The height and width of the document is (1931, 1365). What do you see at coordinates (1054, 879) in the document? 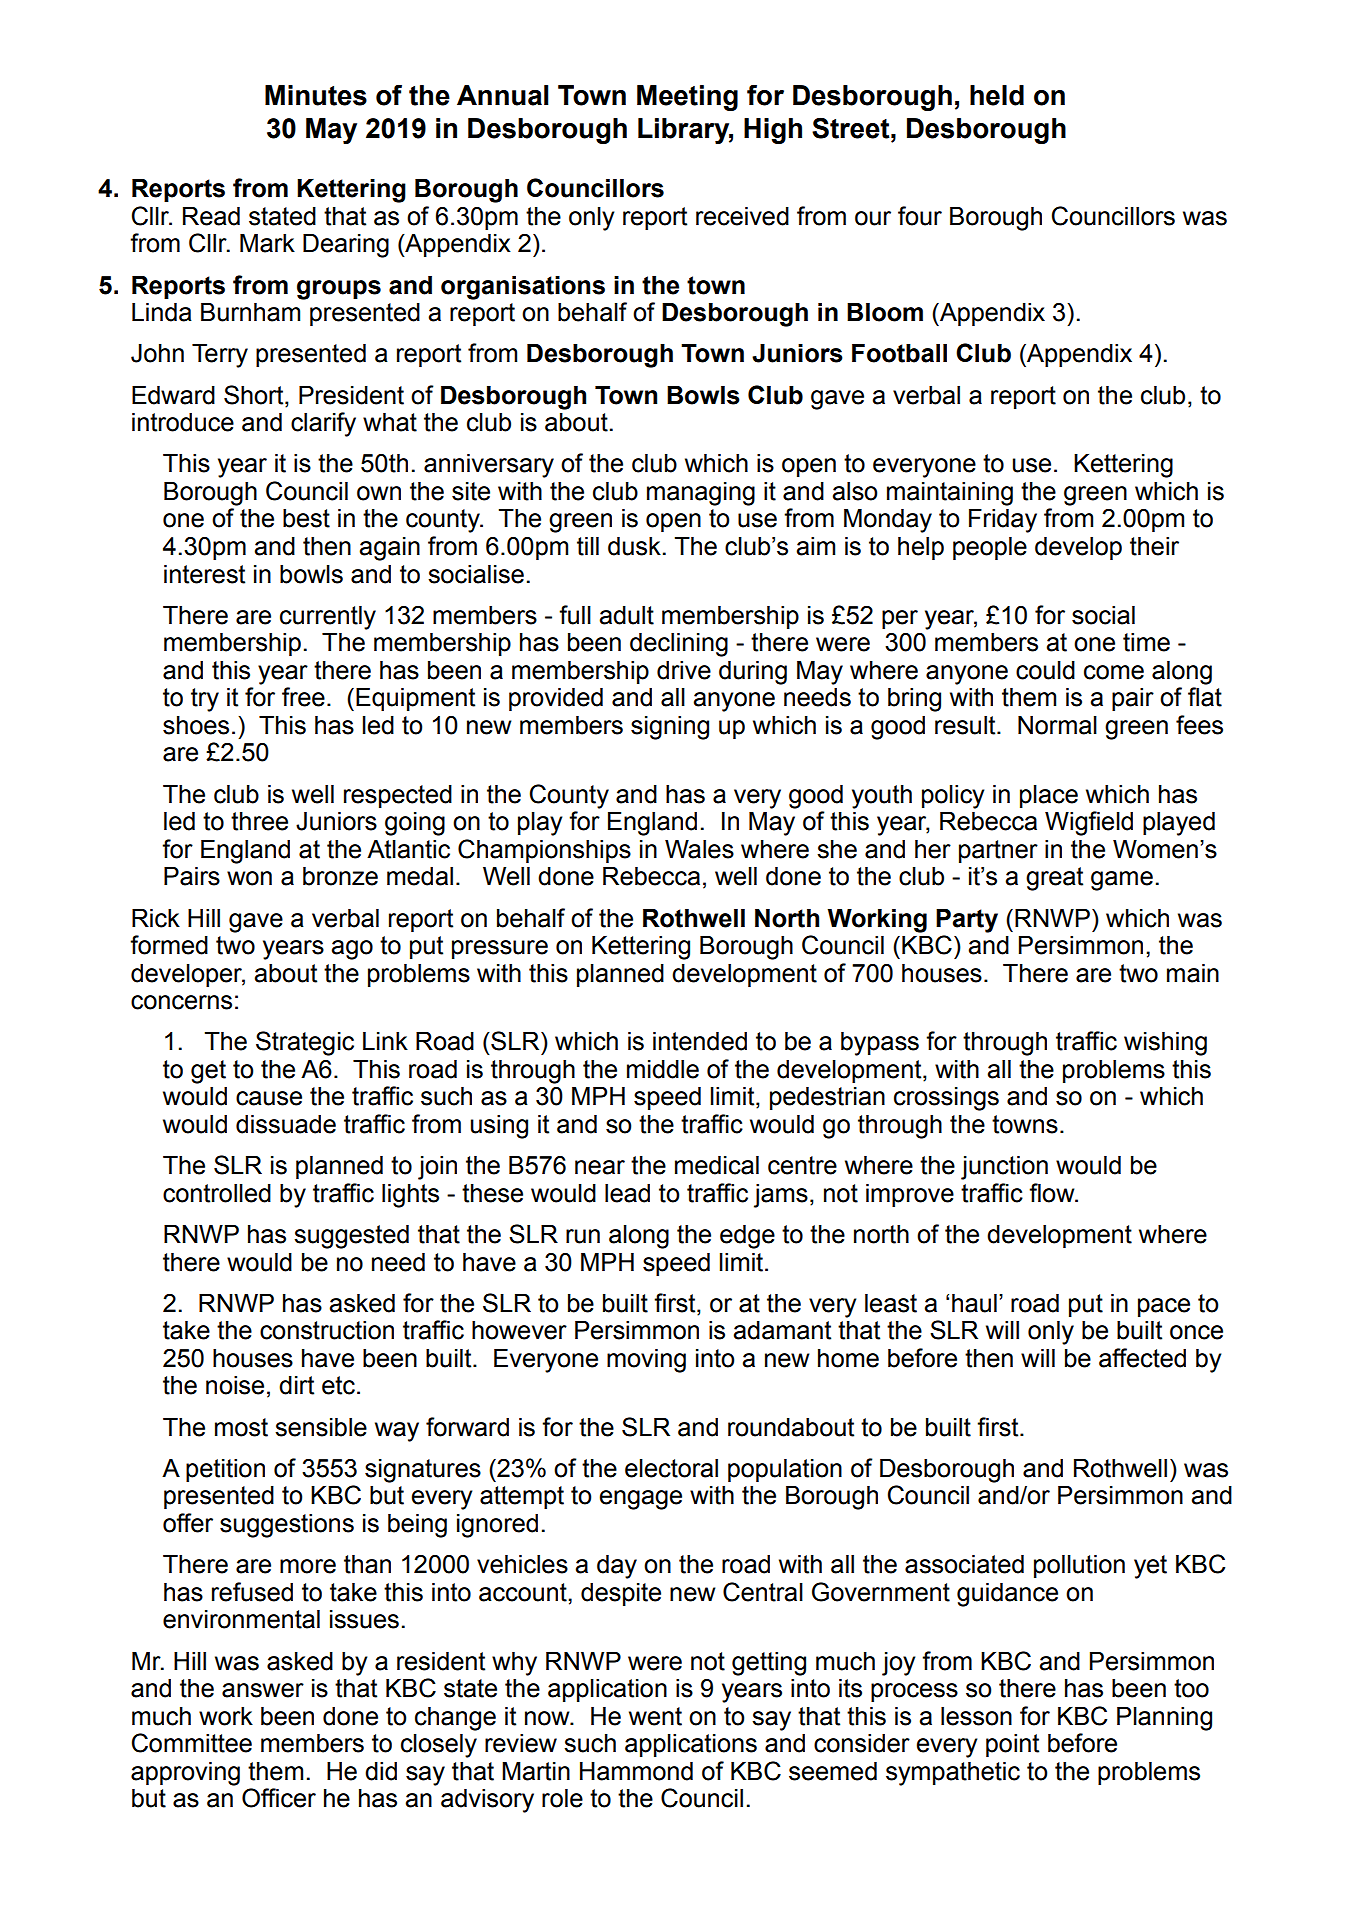
I see `great` at bounding box center [1054, 879].
